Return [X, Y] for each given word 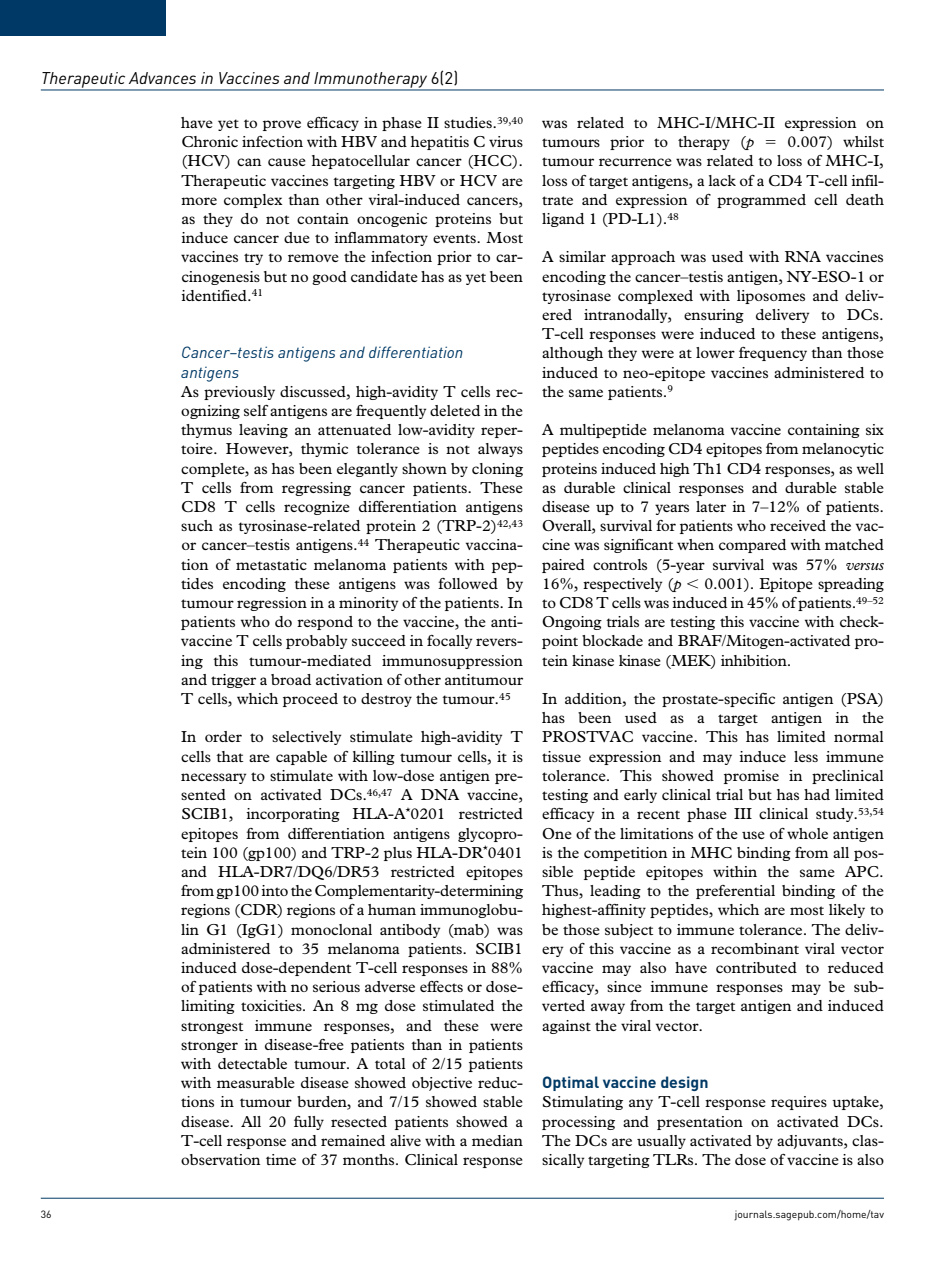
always [500, 450]
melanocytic [843, 450]
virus [506, 141]
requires [799, 1103]
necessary [213, 778]
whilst [863, 141]
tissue [561, 756]
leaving [263, 431]
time [281, 1159]
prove [282, 125]
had [817, 794]
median [497, 1140]
